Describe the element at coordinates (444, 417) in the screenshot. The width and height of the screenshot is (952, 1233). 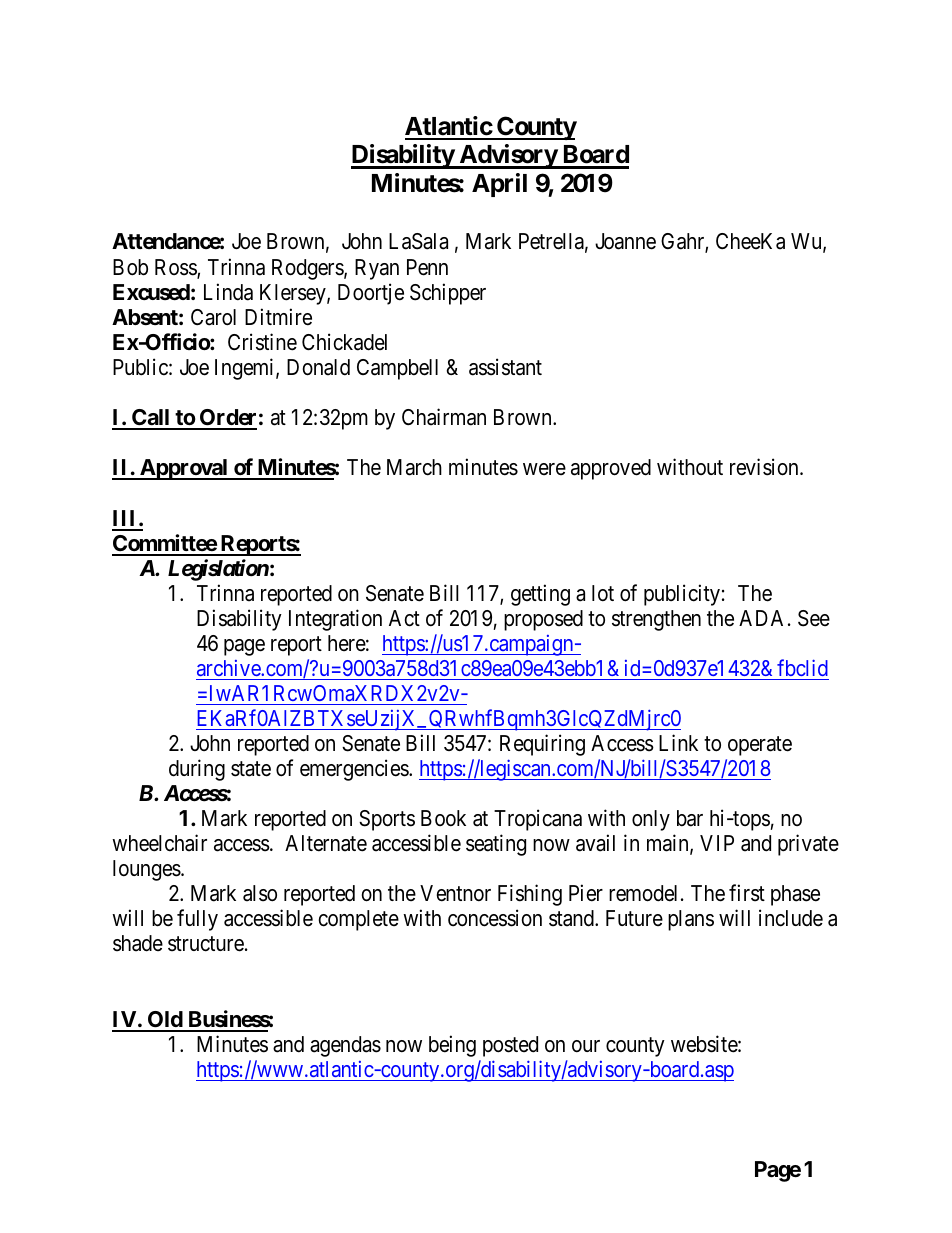
I see `Chairman` at that location.
